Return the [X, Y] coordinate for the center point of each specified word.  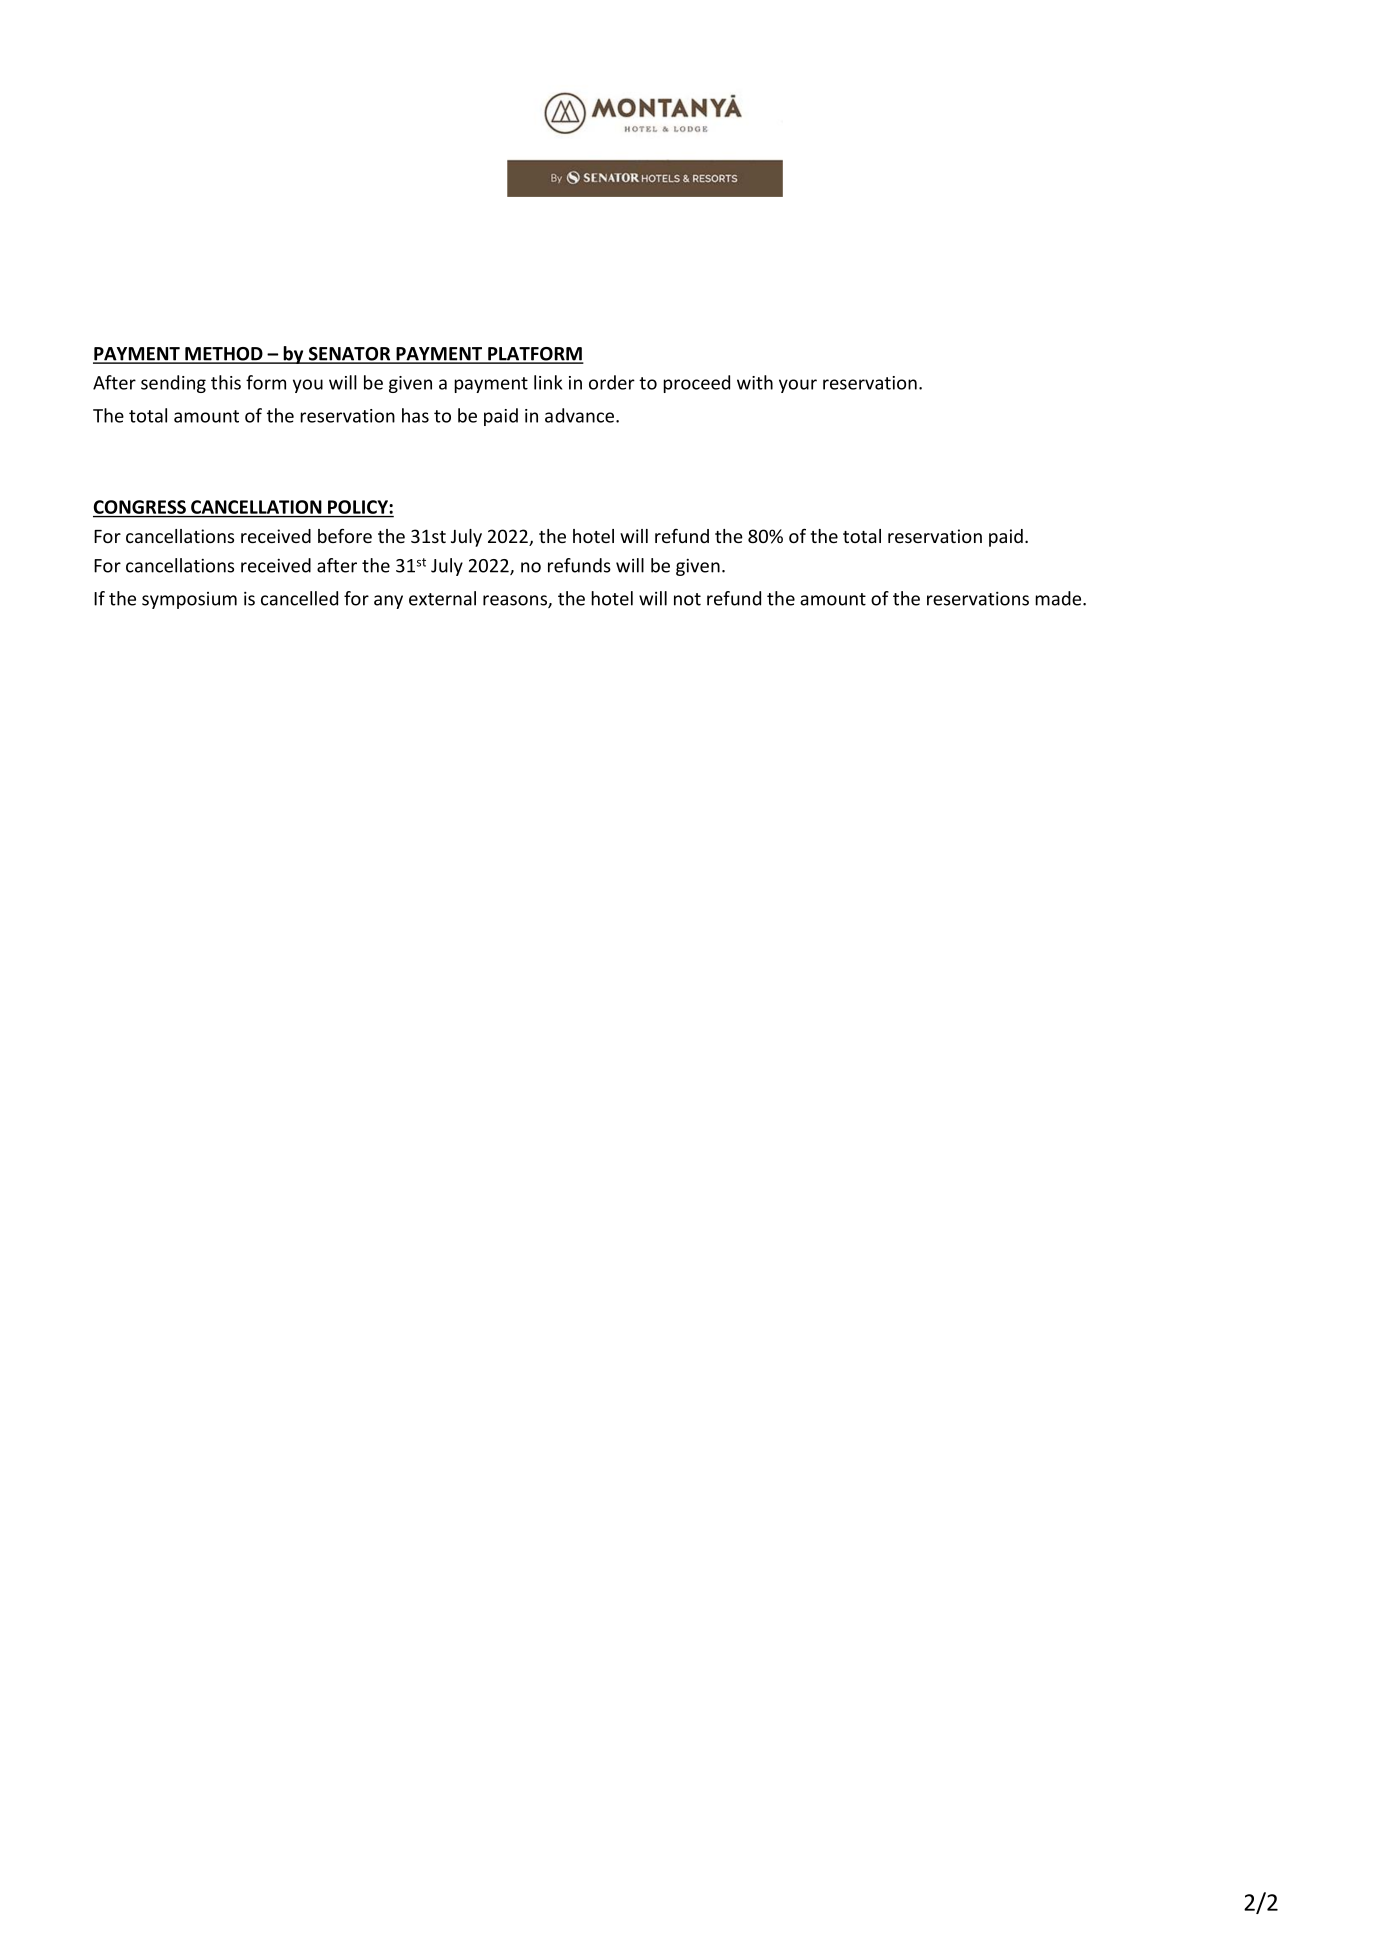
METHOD [224, 355]
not [687, 599]
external [442, 598]
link [548, 382]
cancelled [299, 598]
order [612, 382]
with [755, 382]
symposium [189, 600]
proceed [696, 384]
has [415, 415]
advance [579, 415]
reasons [516, 601]
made [1059, 598]
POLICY [358, 507]
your [798, 386]
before [345, 535]
